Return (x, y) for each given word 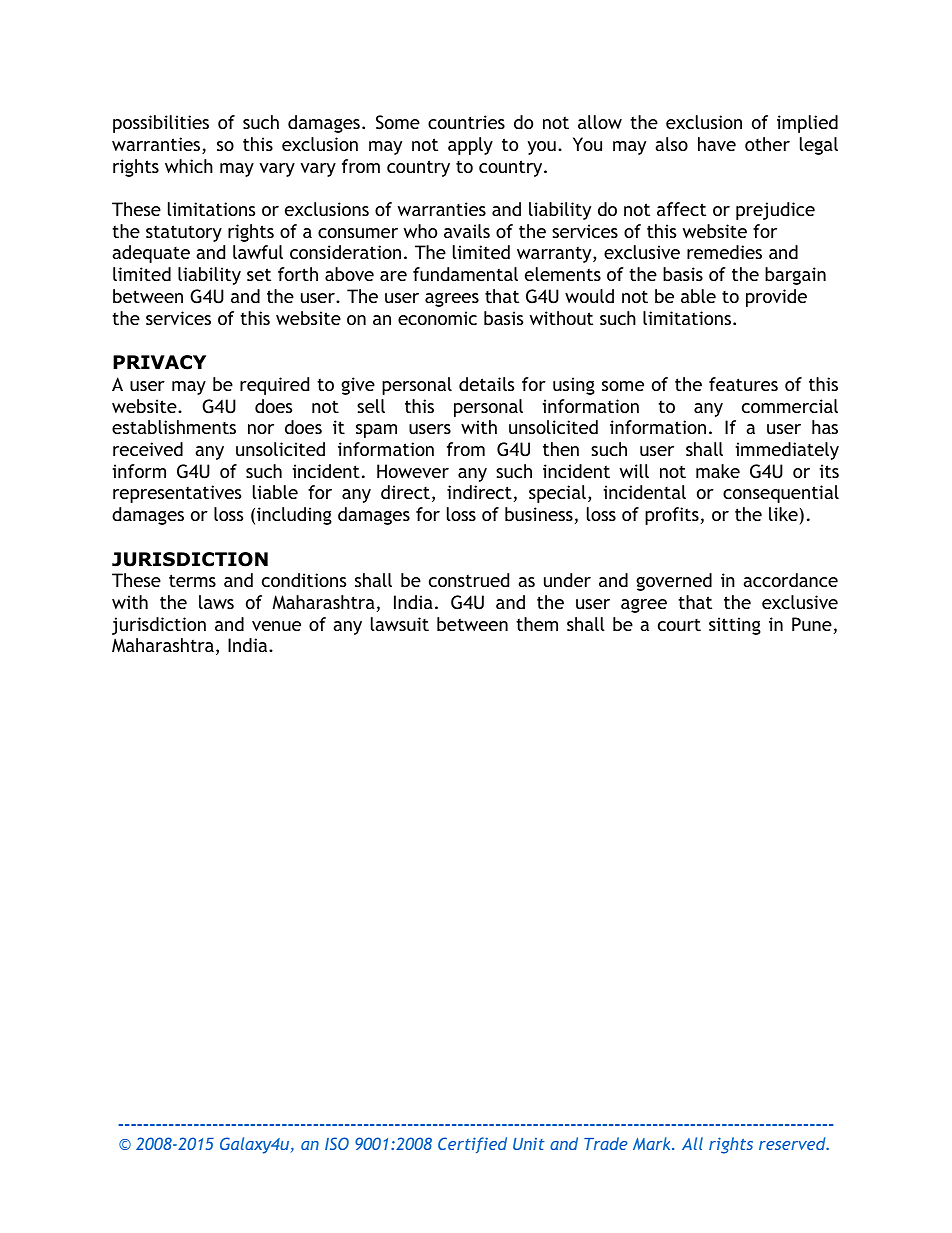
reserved (793, 1143)
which (189, 166)
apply (470, 146)
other (767, 144)
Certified (472, 1145)
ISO (337, 1143)
